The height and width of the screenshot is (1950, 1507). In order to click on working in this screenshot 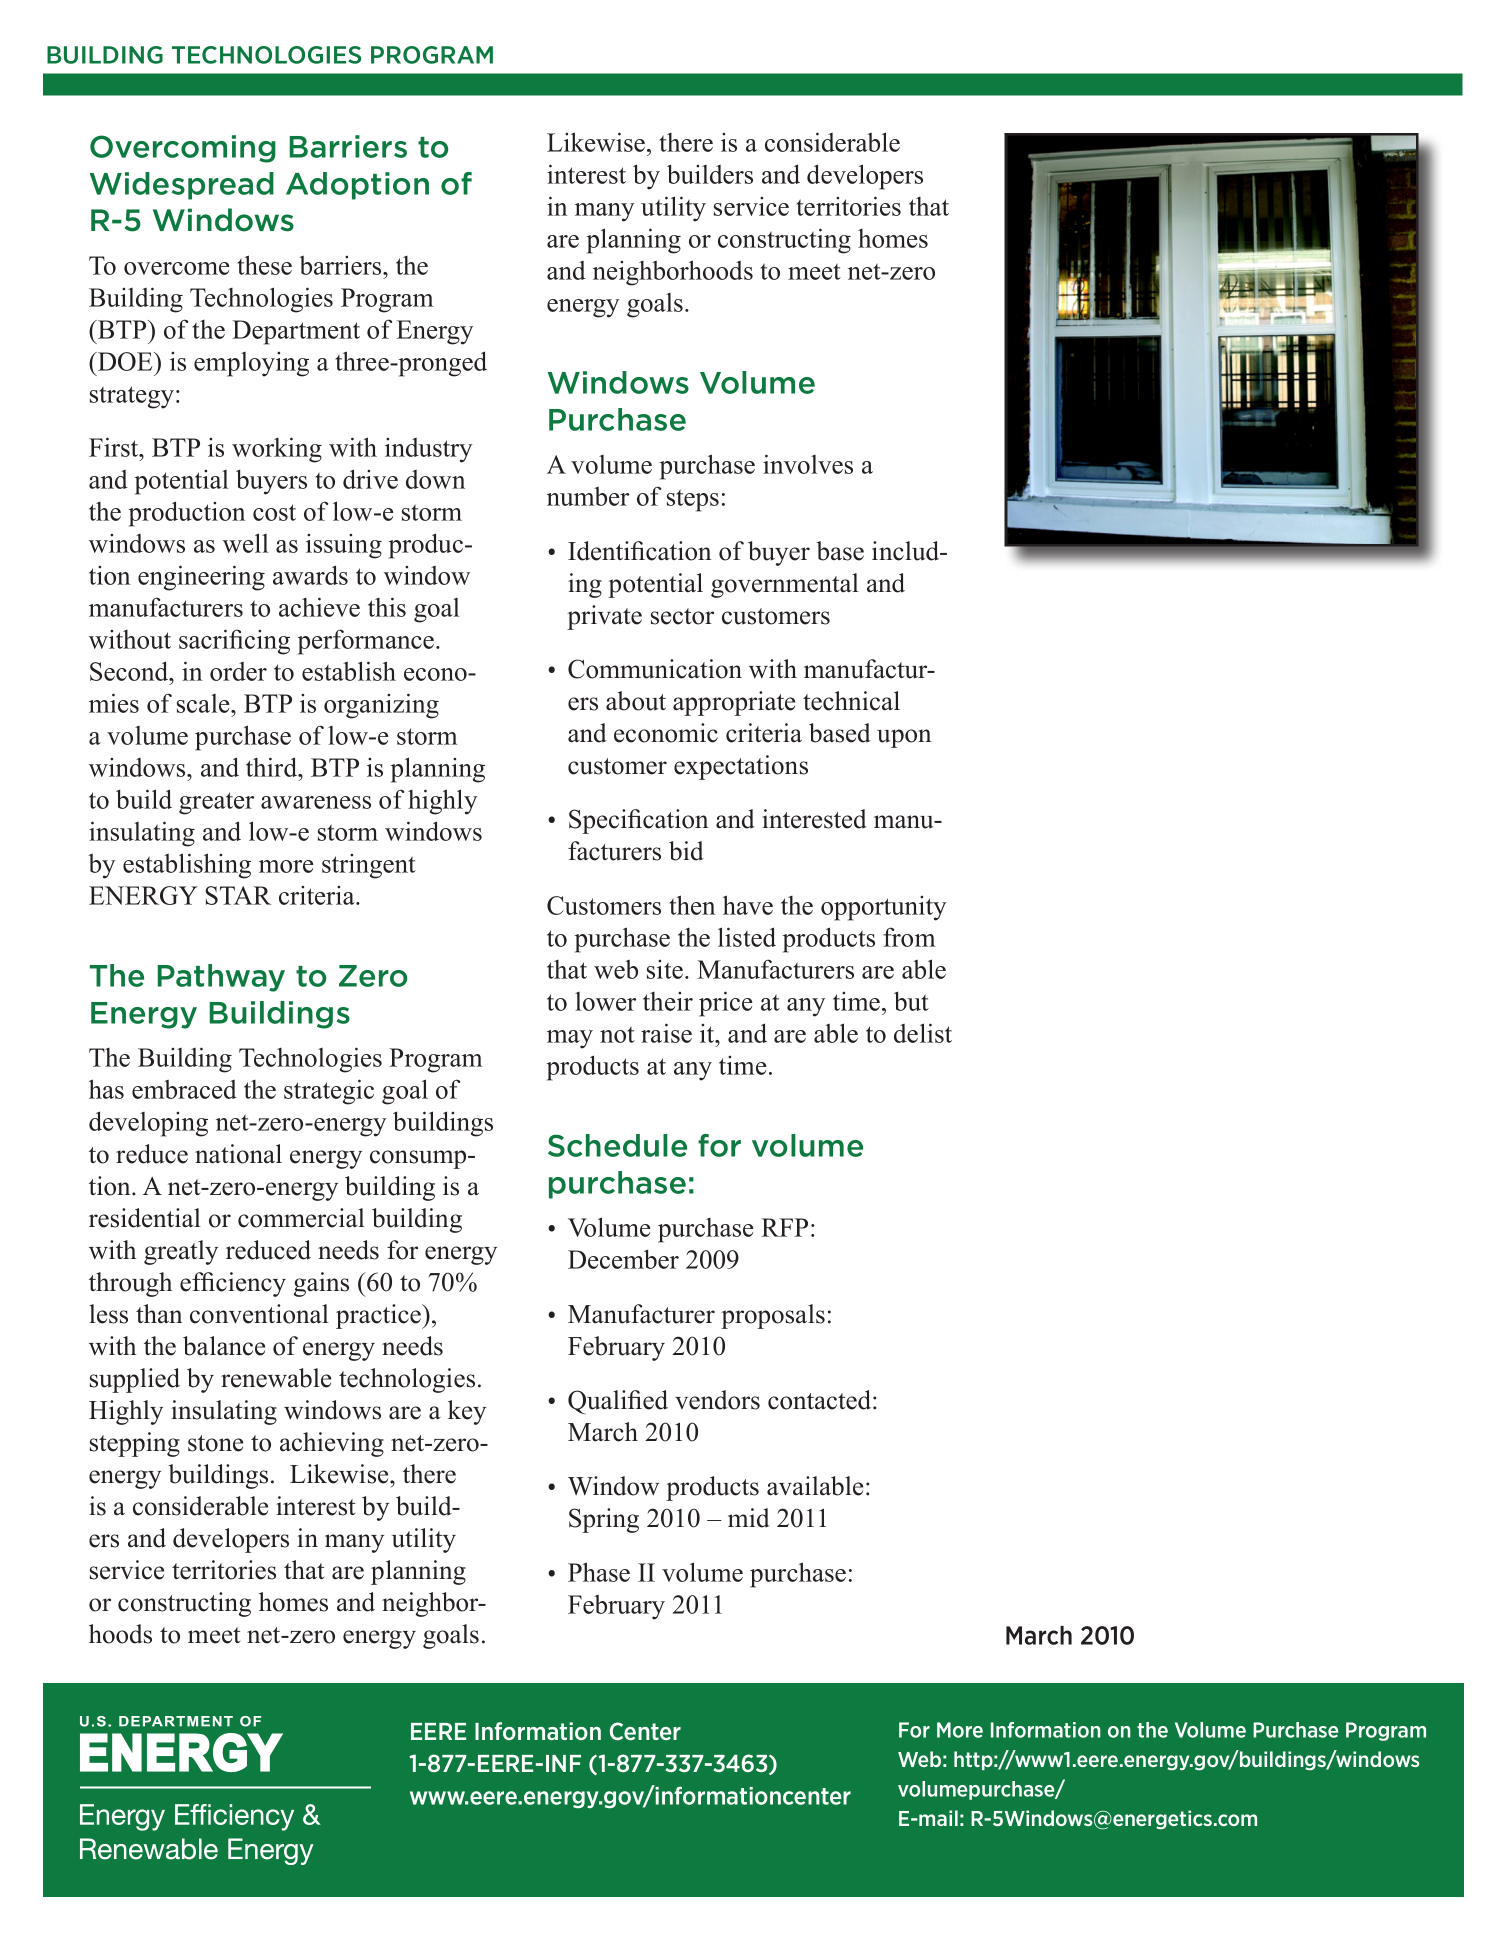, I will do `click(277, 450)`.
